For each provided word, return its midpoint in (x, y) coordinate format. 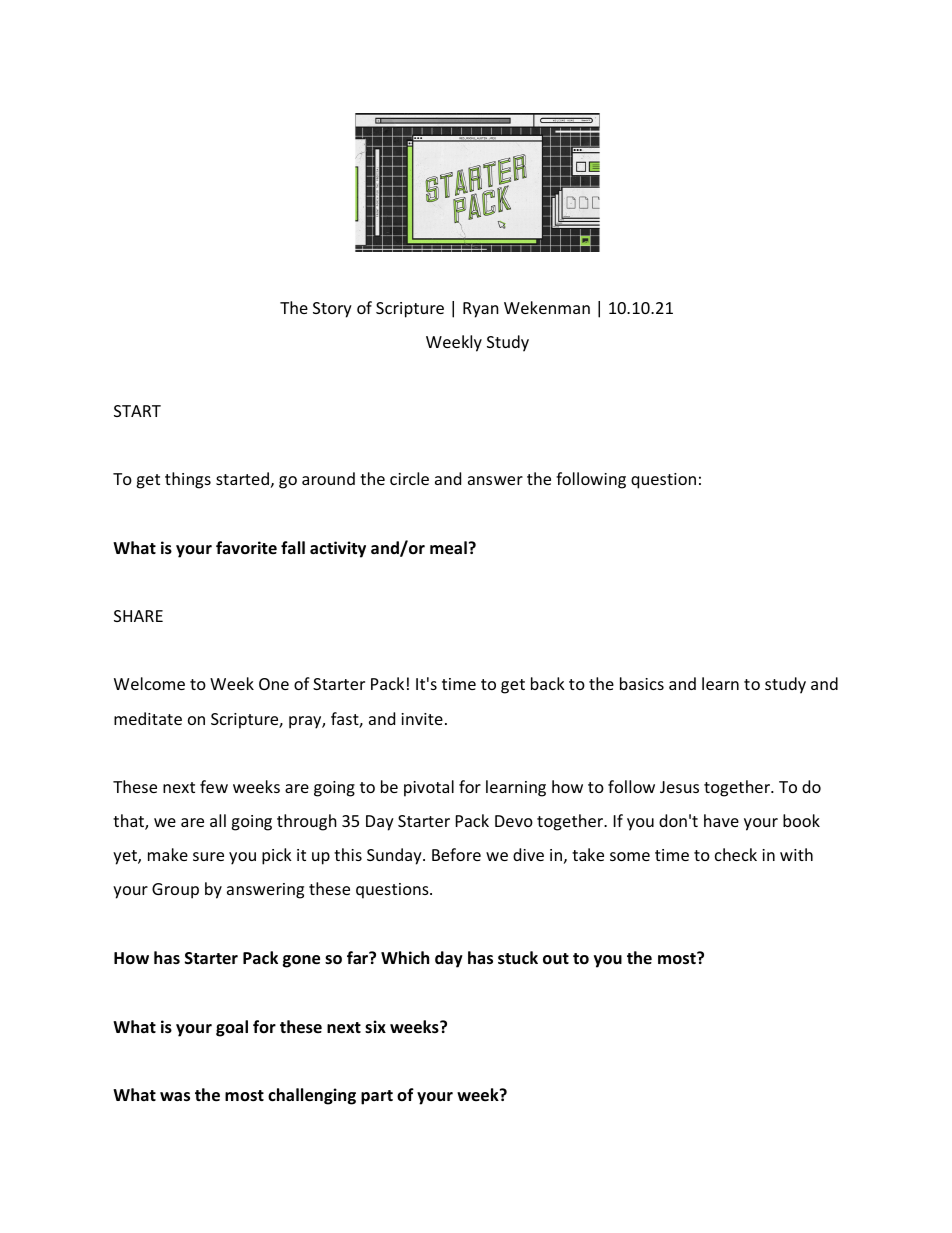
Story (332, 310)
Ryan (481, 310)
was (175, 1097)
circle (409, 478)
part (377, 1097)
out (556, 959)
